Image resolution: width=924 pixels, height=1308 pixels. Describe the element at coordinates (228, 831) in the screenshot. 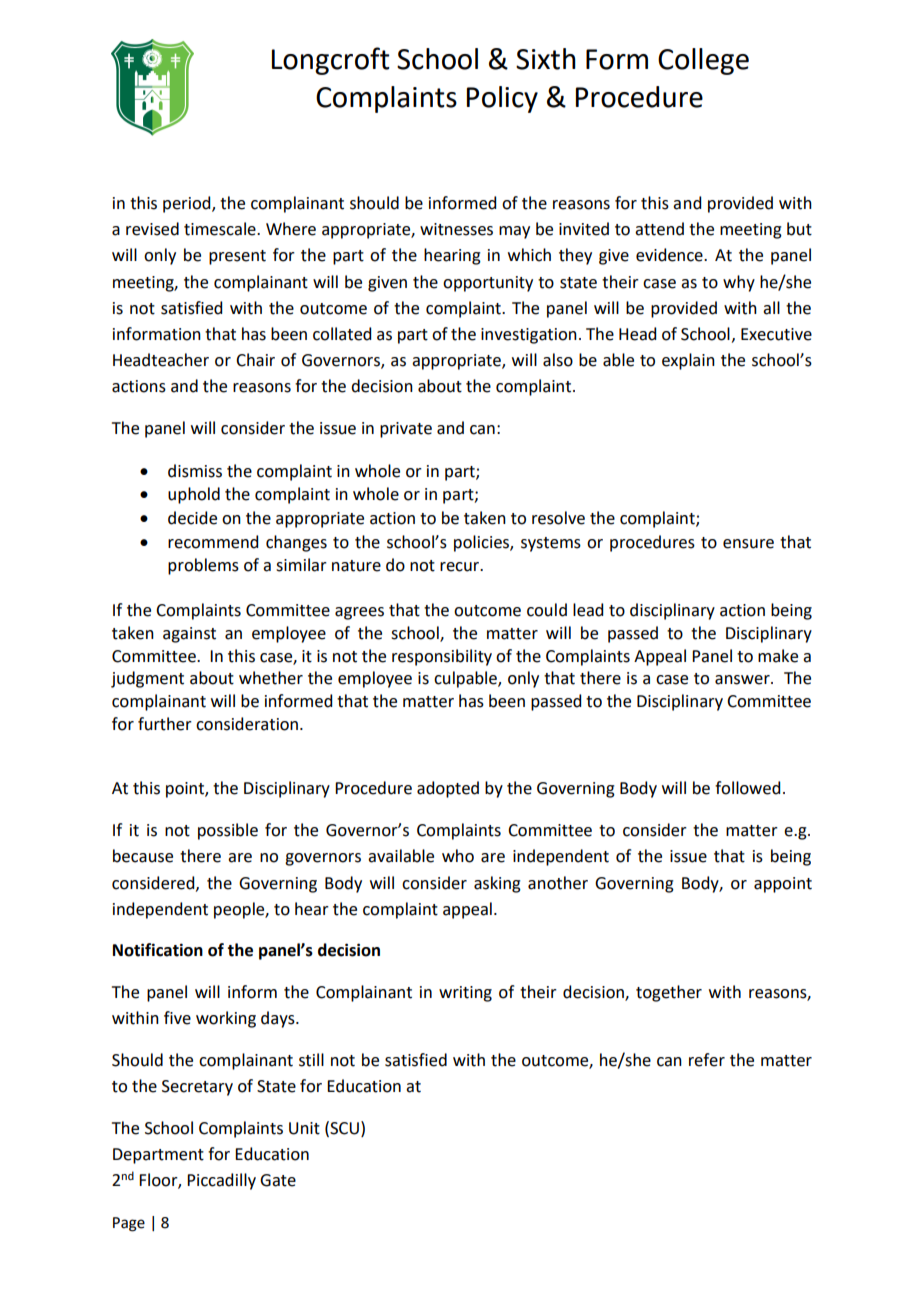

I see `possible` at that location.
